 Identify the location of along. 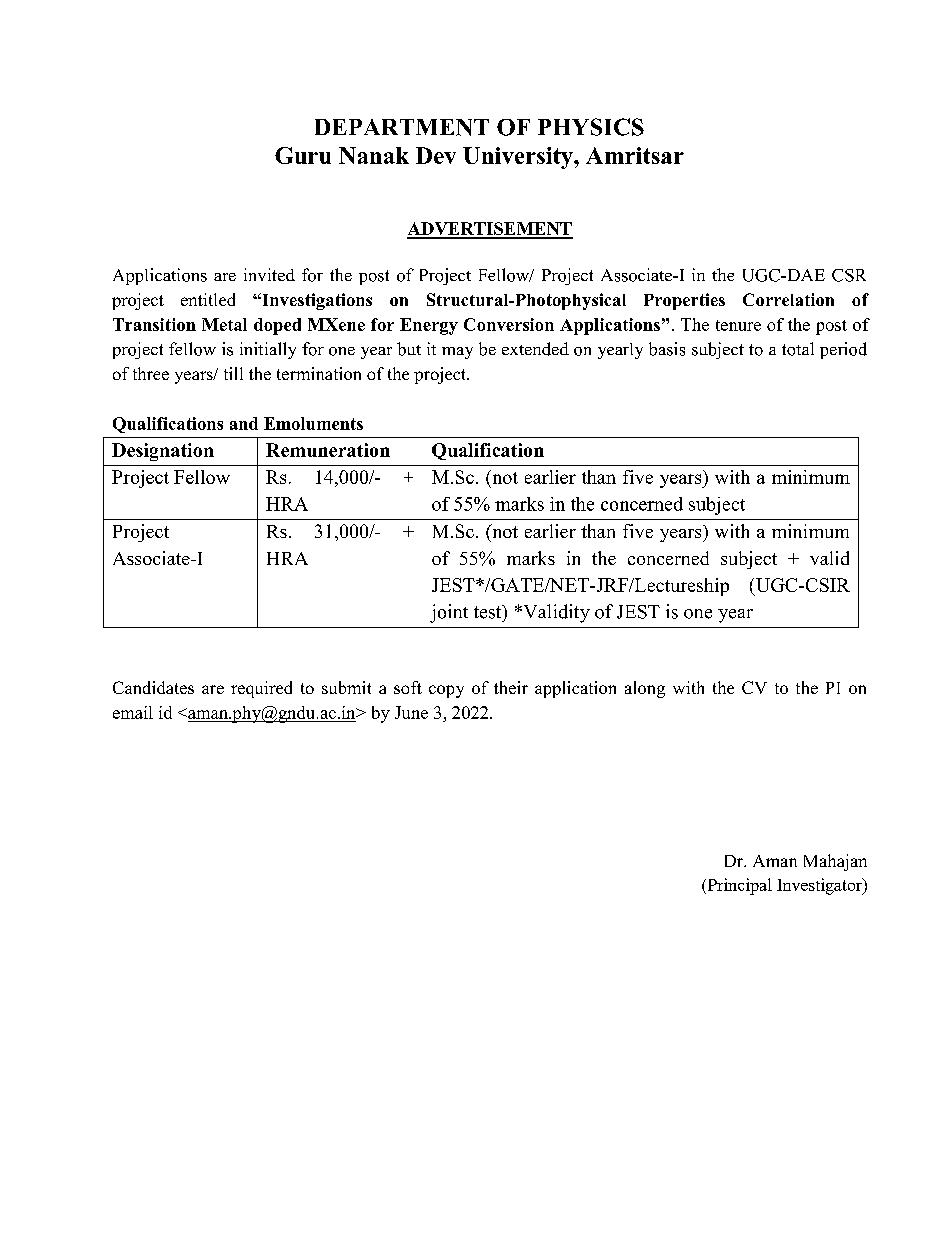
(645, 689).
